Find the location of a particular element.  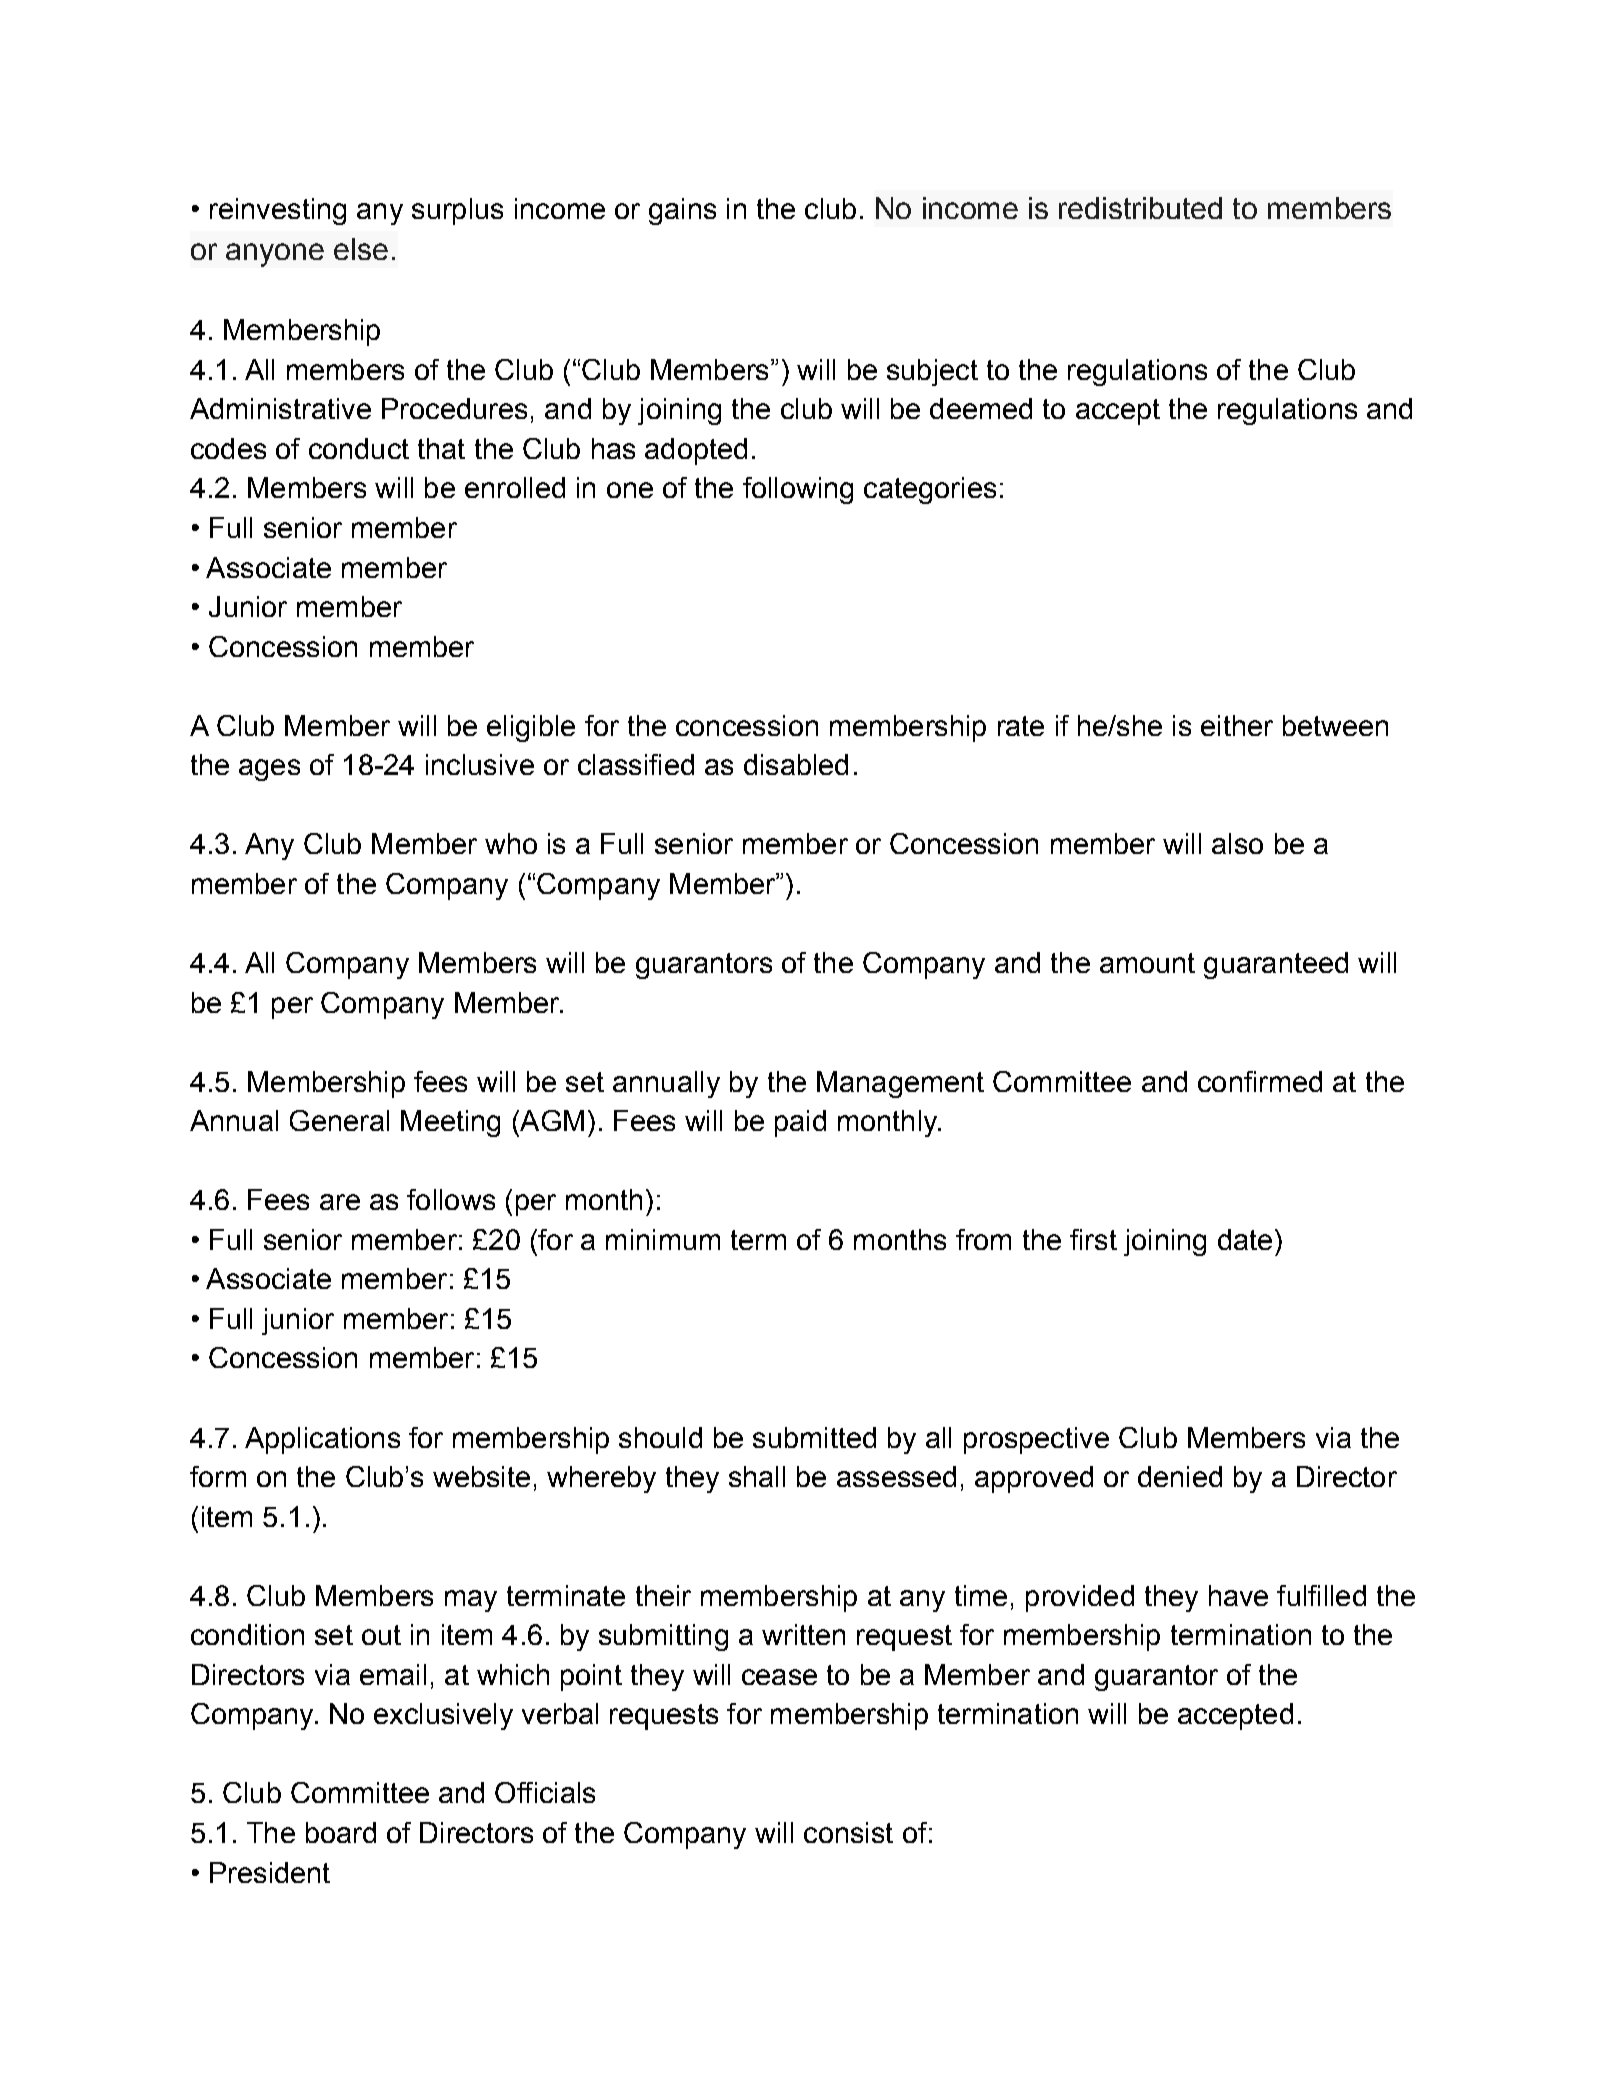

Applications is located at coordinates (322, 1440).
